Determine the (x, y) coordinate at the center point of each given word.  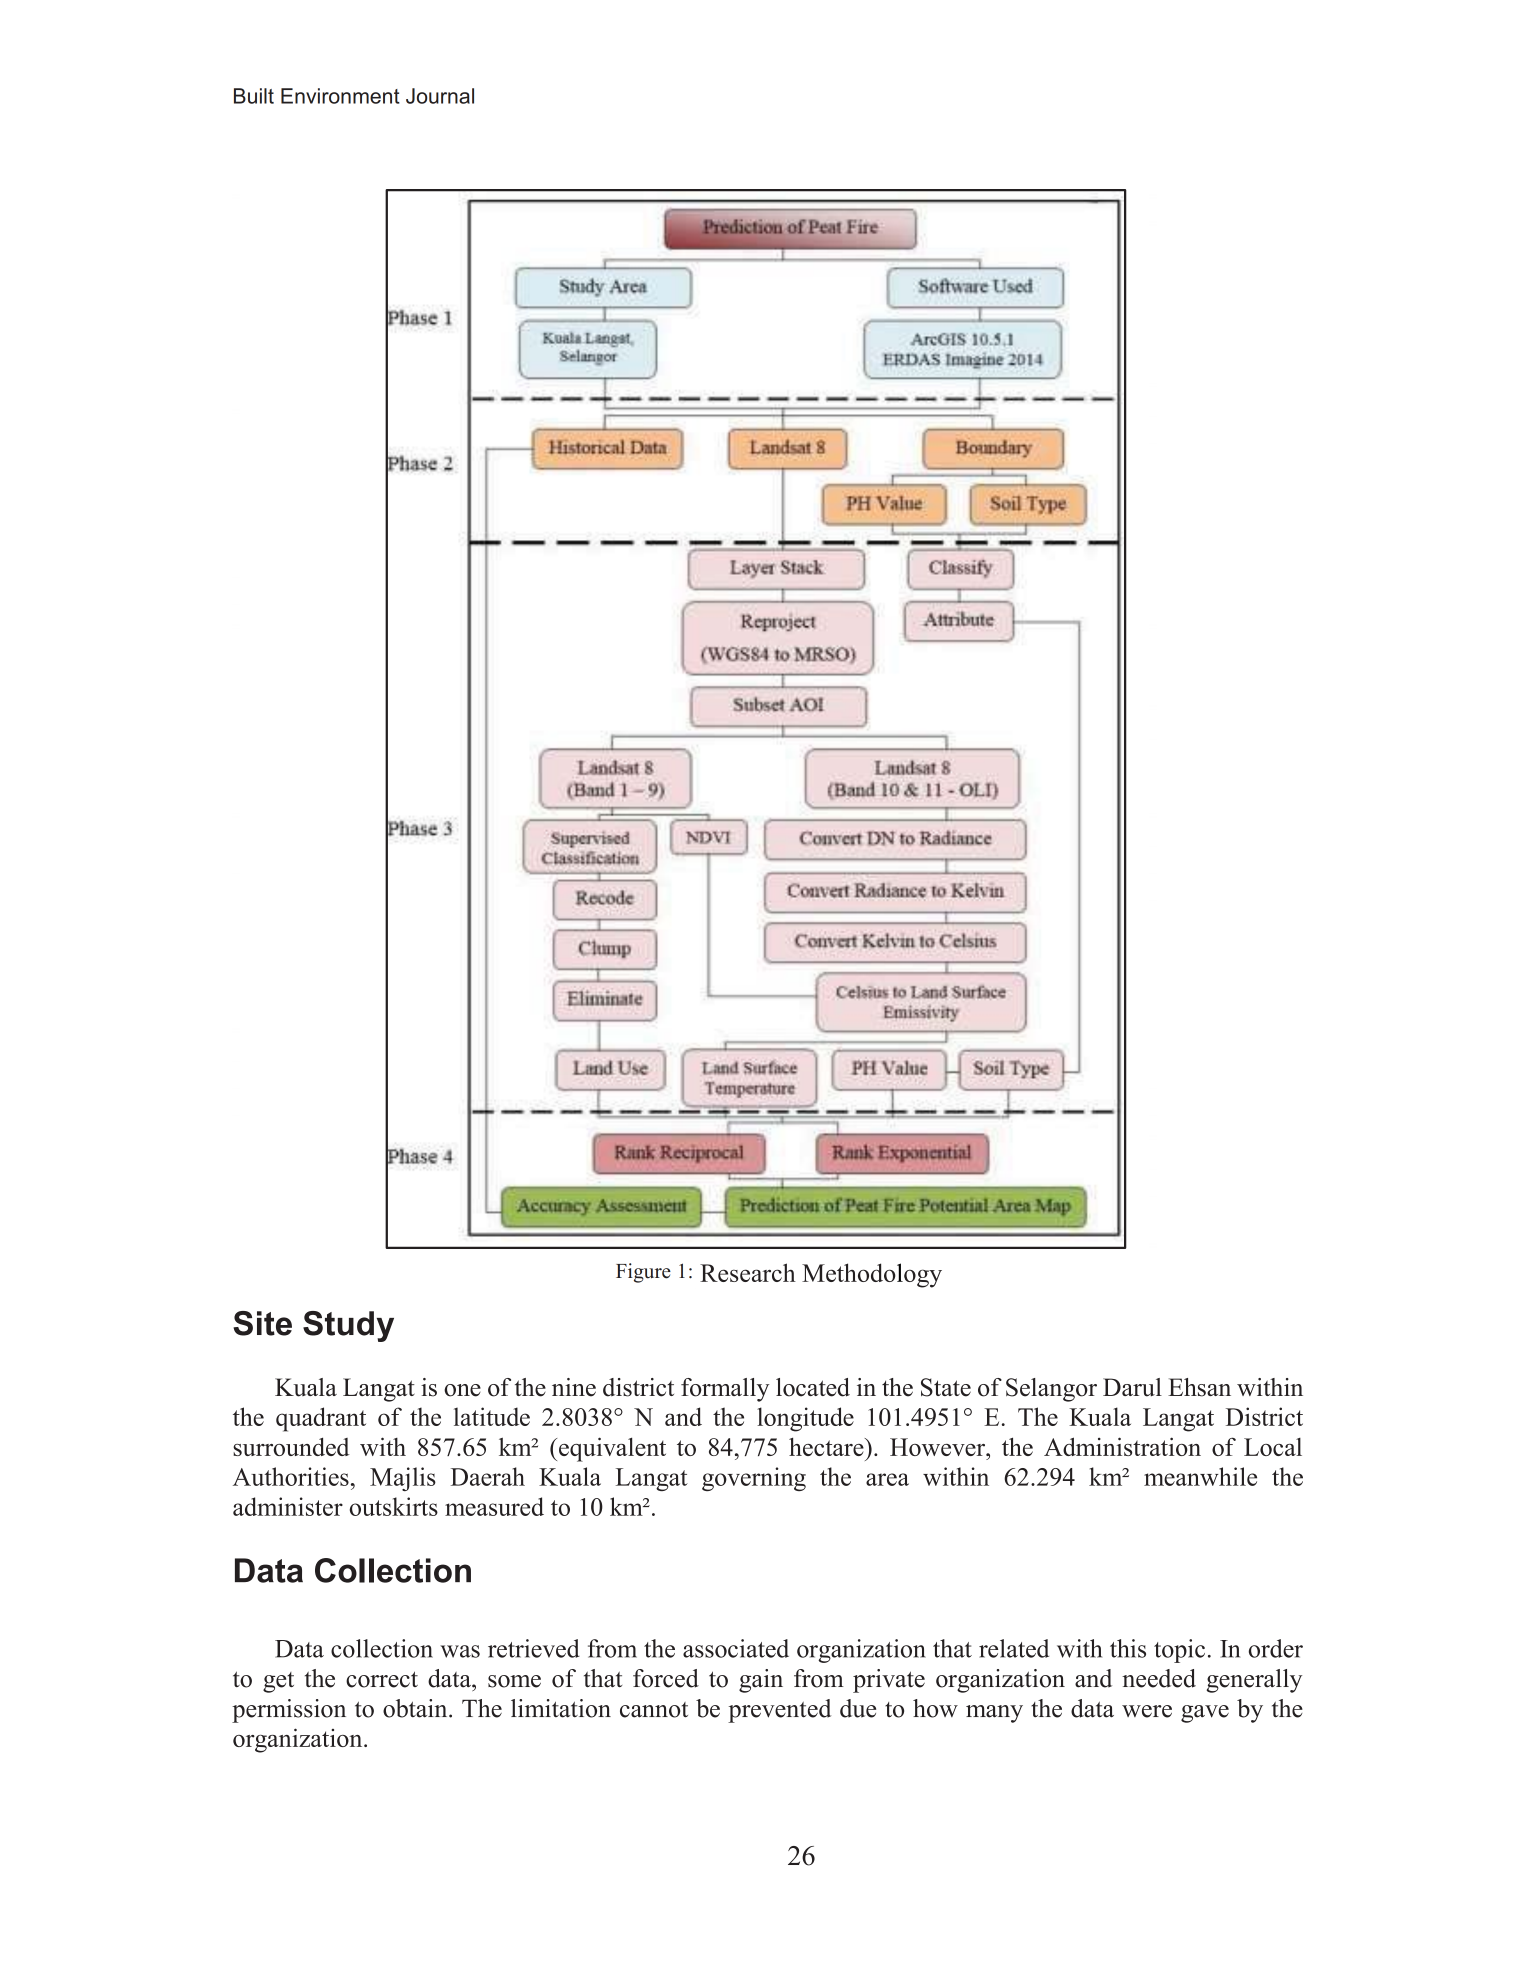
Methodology (872, 1275)
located (813, 1387)
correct (382, 1679)
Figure (643, 1273)
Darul (1132, 1387)
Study (348, 1326)
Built (254, 96)
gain (761, 1681)
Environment (340, 96)
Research (748, 1272)
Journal (440, 96)
